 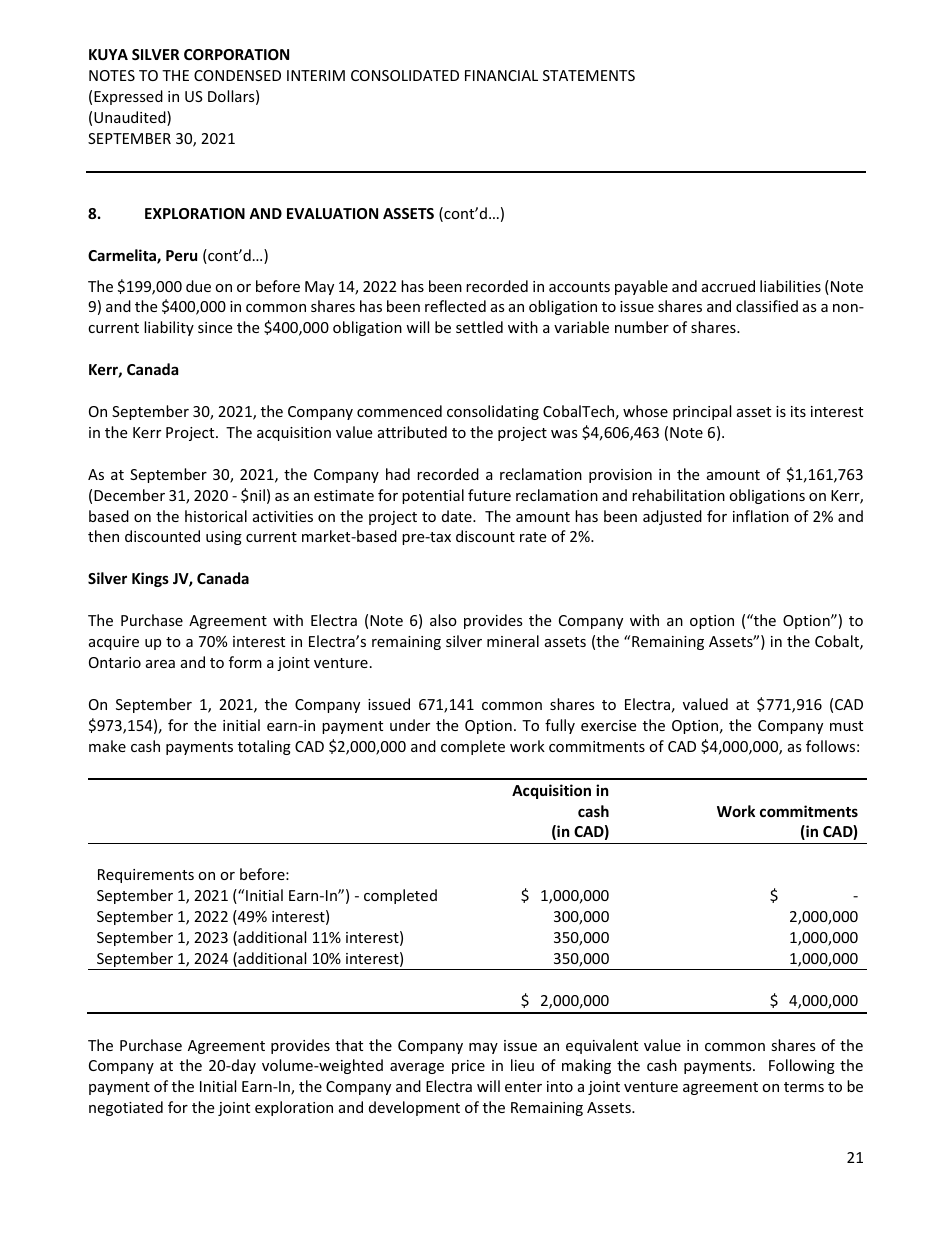 What do you see at coordinates (501, 75) in the screenshot?
I see `FINANCIAL` at bounding box center [501, 75].
